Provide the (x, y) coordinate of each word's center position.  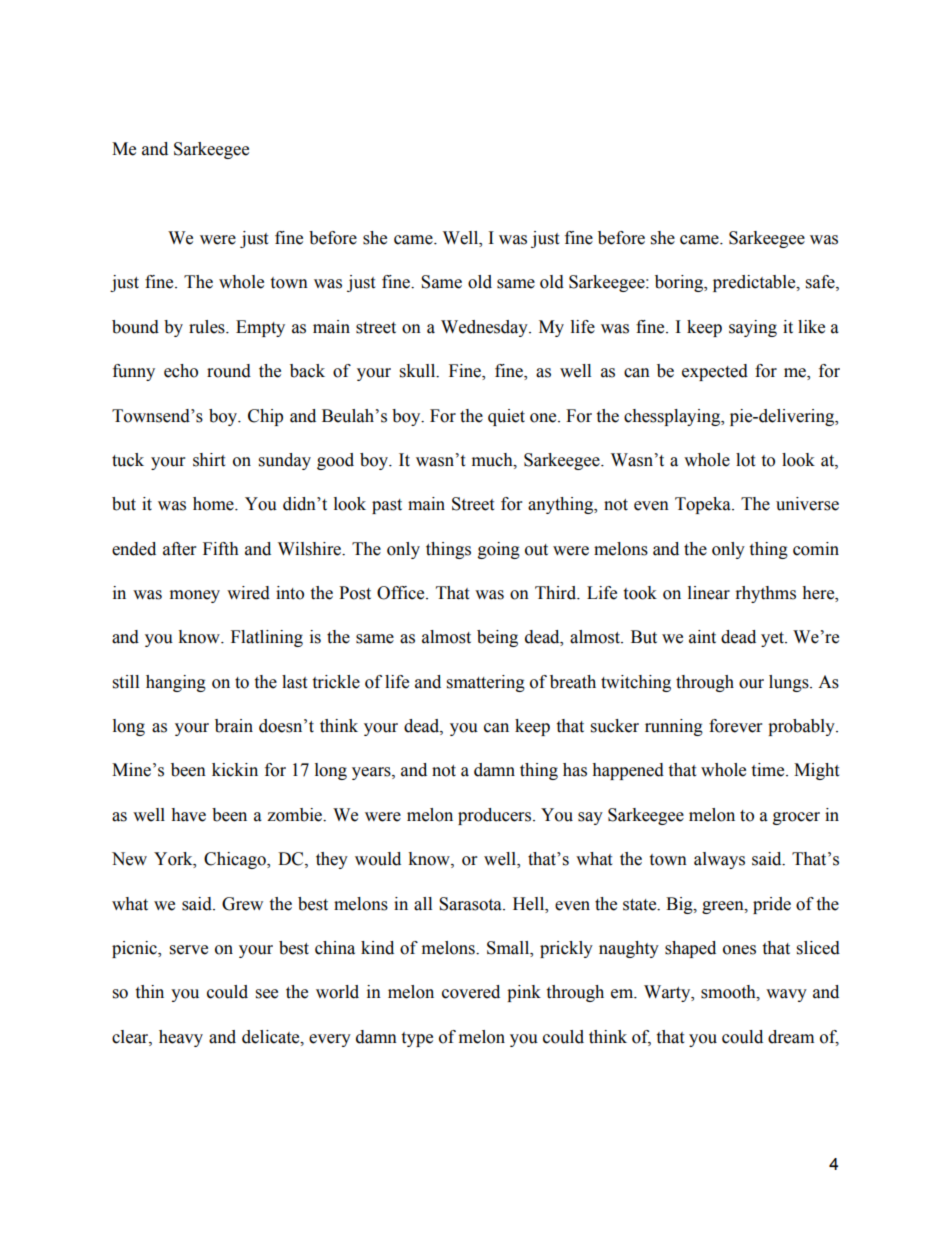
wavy (786, 995)
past (387, 506)
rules (208, 327)
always (719, 860)
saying (753, 328)
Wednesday (485, 328)
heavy (181, 1038)
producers (496, 816)
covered (471, 992)
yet (773, 639)
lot (745, 460)
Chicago (236, 860)
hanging (176, 683)
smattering (486, 683)
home (214, 504)
